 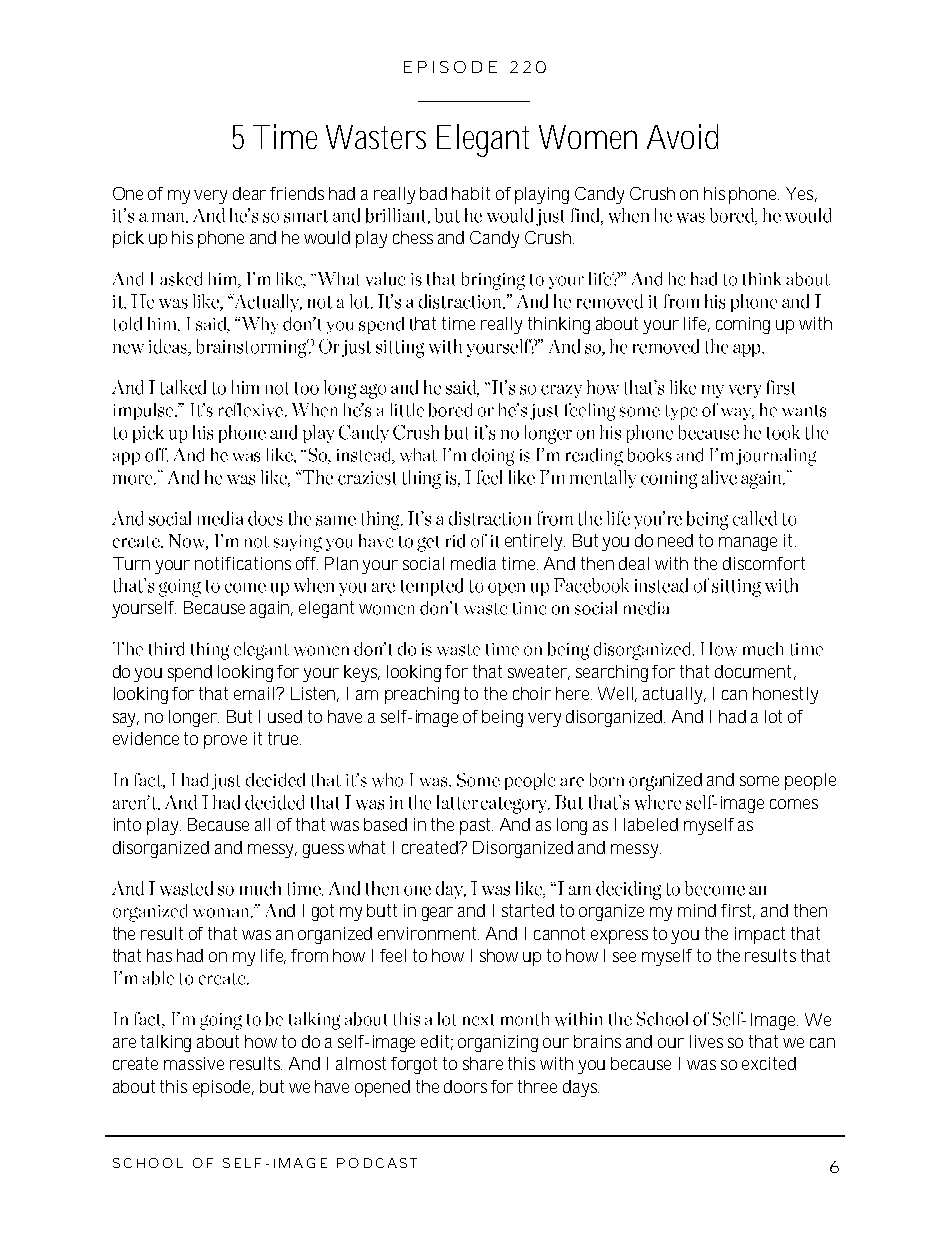 What do you see at coordinates (706, 1041) in the screenshot?
I see `lives` at bounding box center [706, 1041].
